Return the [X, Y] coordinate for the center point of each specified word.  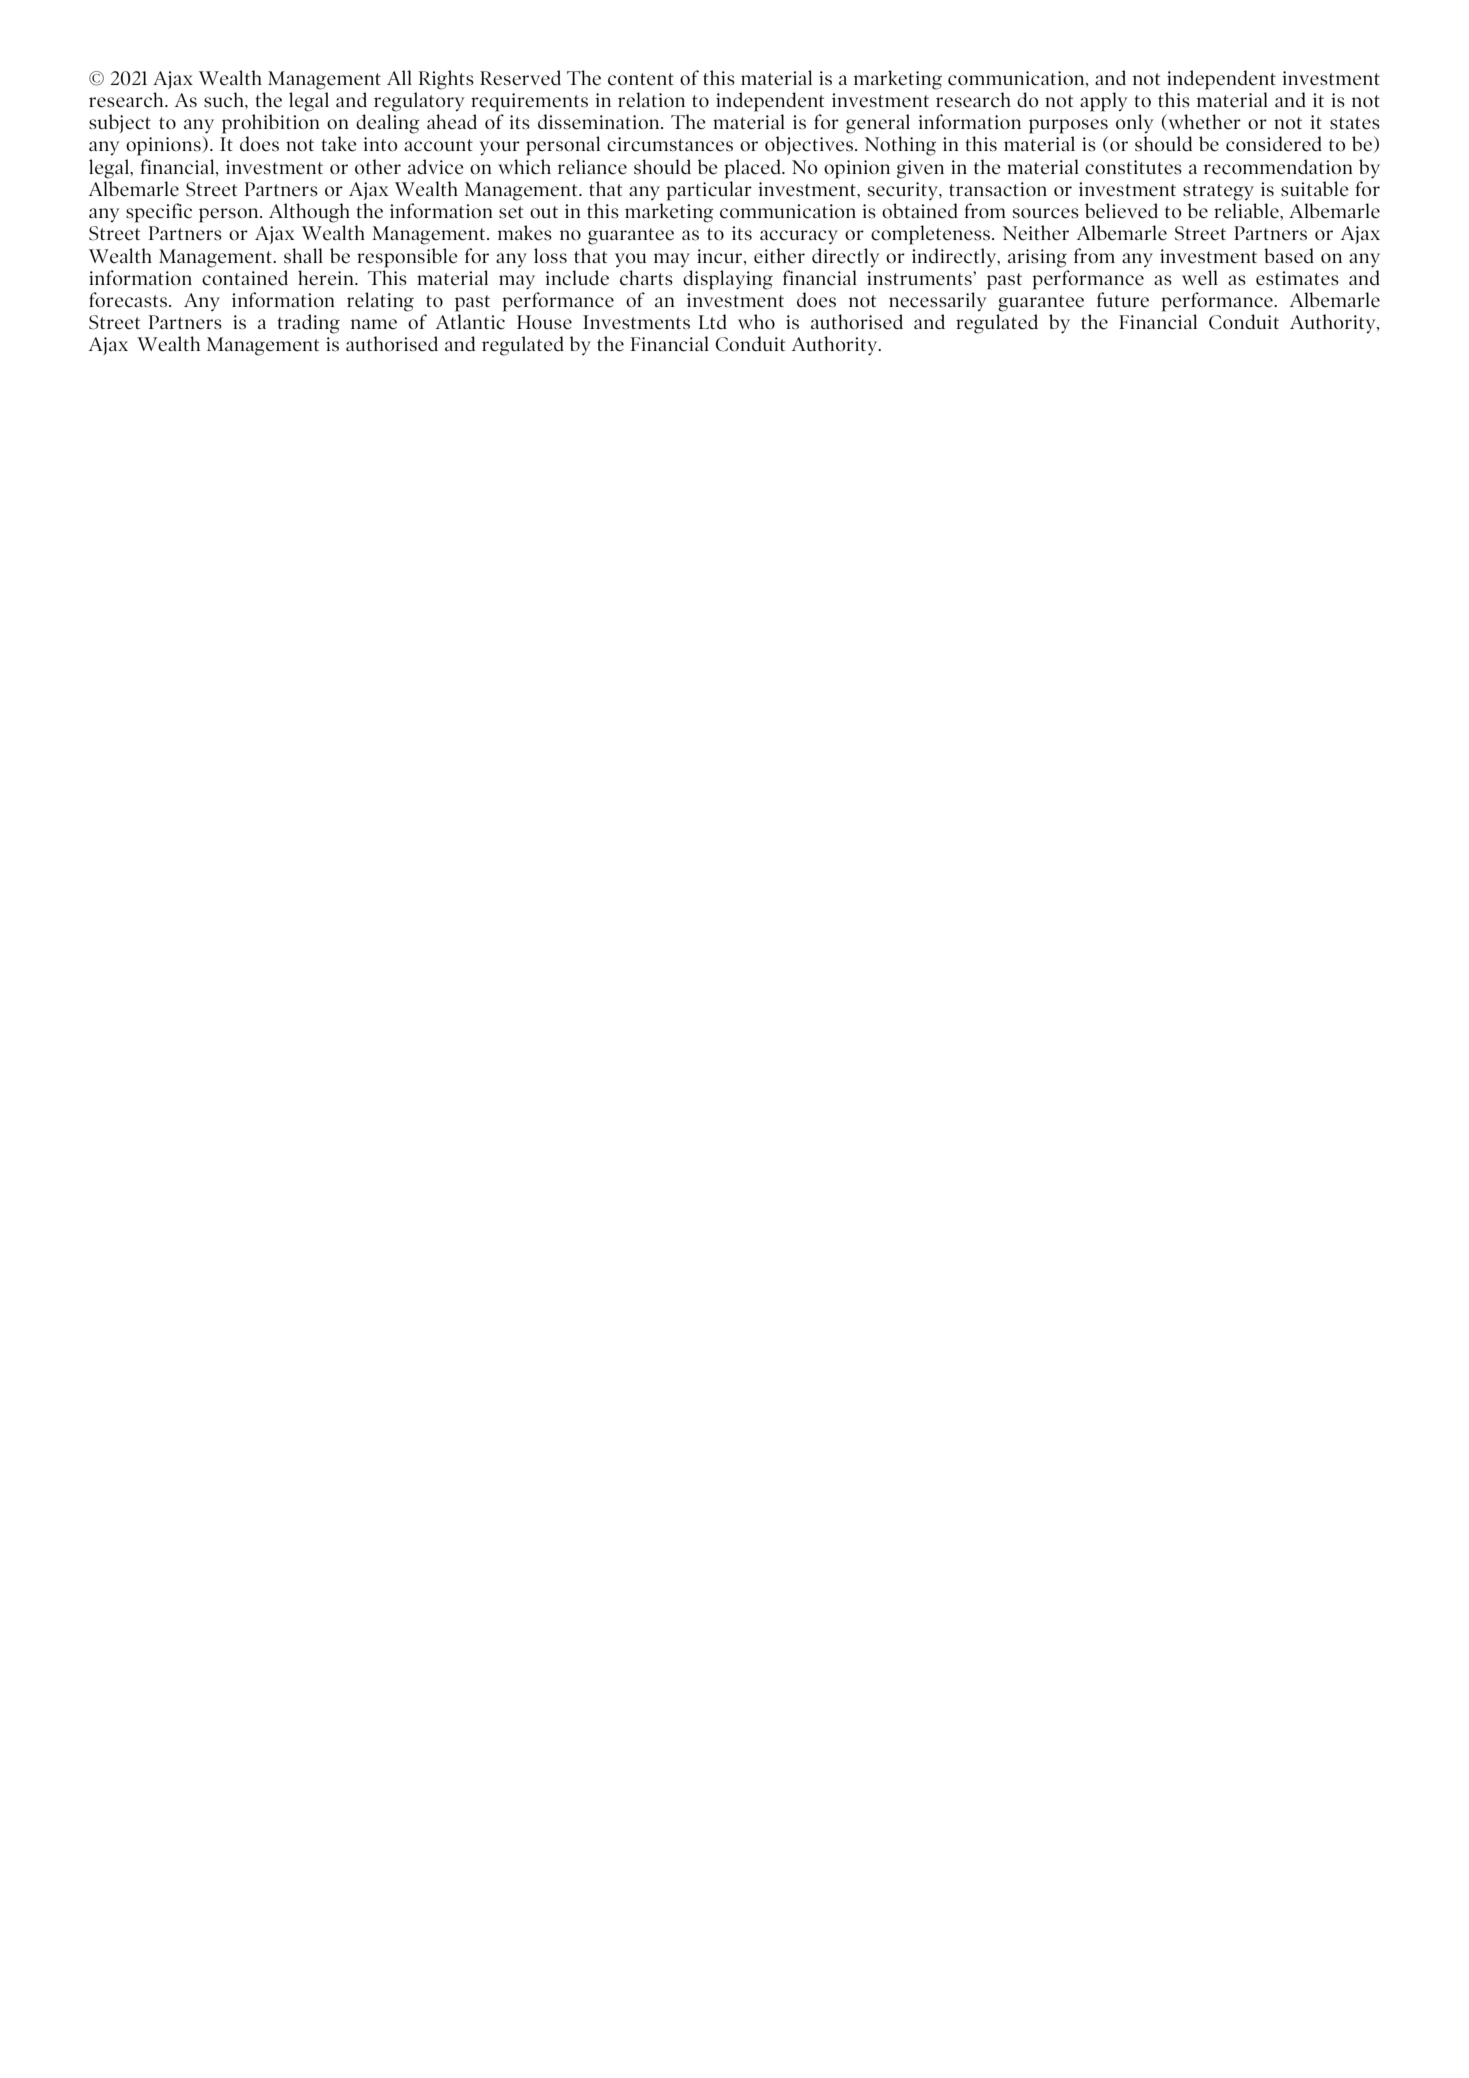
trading [308, 324]
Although [309, 213]
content [641, 79]
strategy [1218, 192]
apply [1104, 102]
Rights [446, 80]
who [756, 321]
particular [709, 191]
